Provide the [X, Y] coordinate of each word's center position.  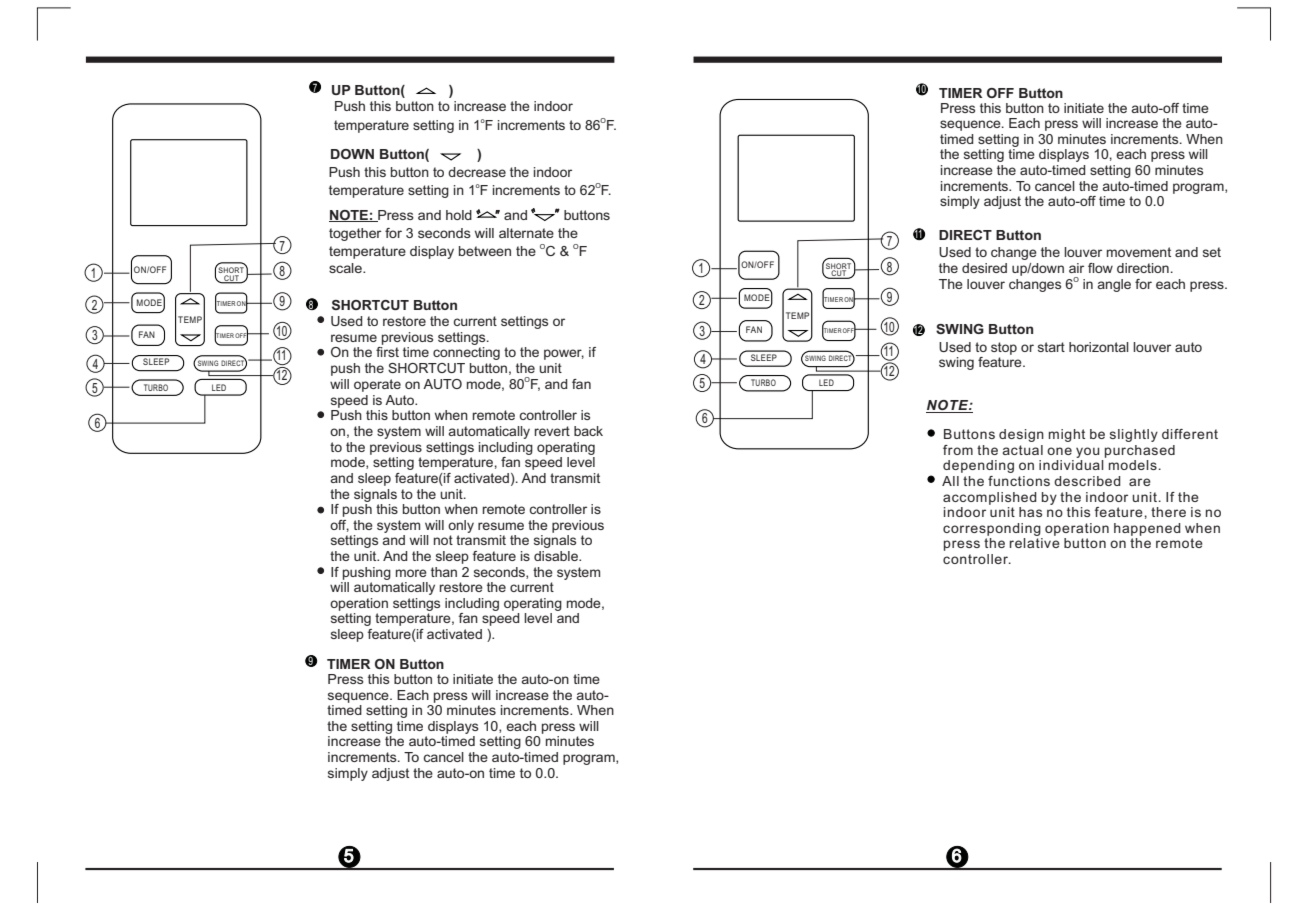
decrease [477, 172]
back [588, 431]
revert [552, 431]
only [461, 526]
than [444, 572]
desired [984, 268]
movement [1139, 252]
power [564, 354]
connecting [466, 353]
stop [1004, 348]
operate [377, 385]
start [1051, 347]
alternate [526, 233]
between [485, 251]
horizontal [1099, 347]
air [1076, 268]
